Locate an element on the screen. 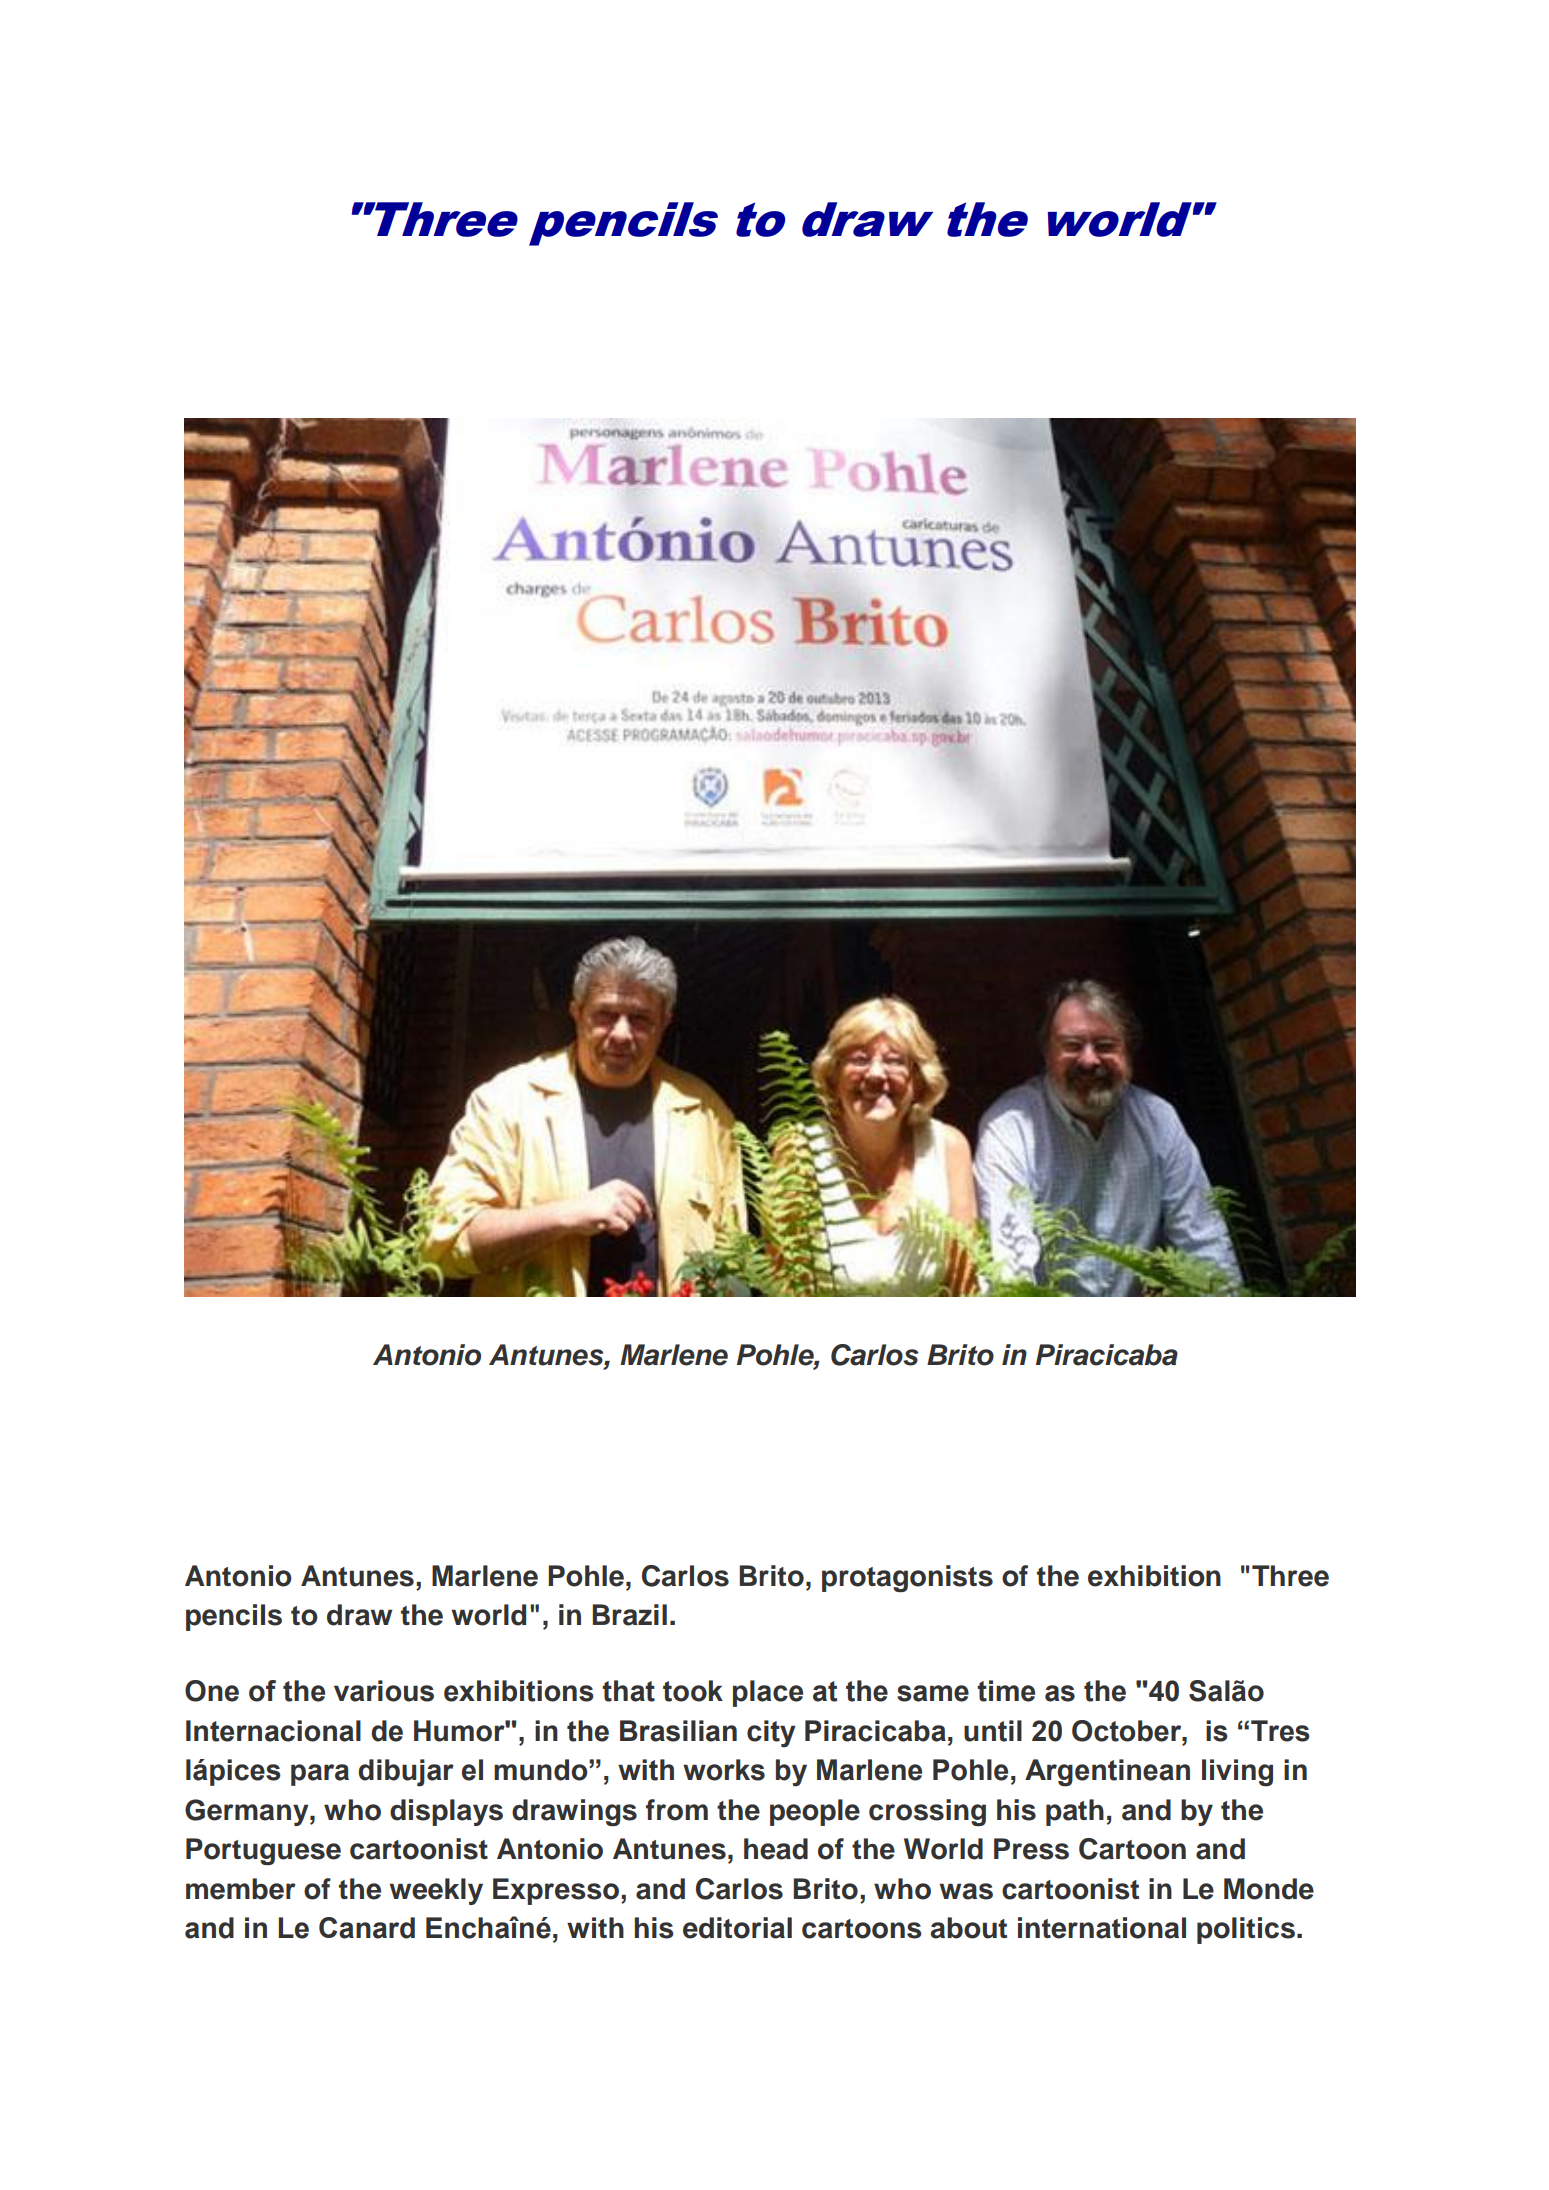 The width and height of the screenshot is (1549, 2190). living is located at coordinates (1237, 1773).
